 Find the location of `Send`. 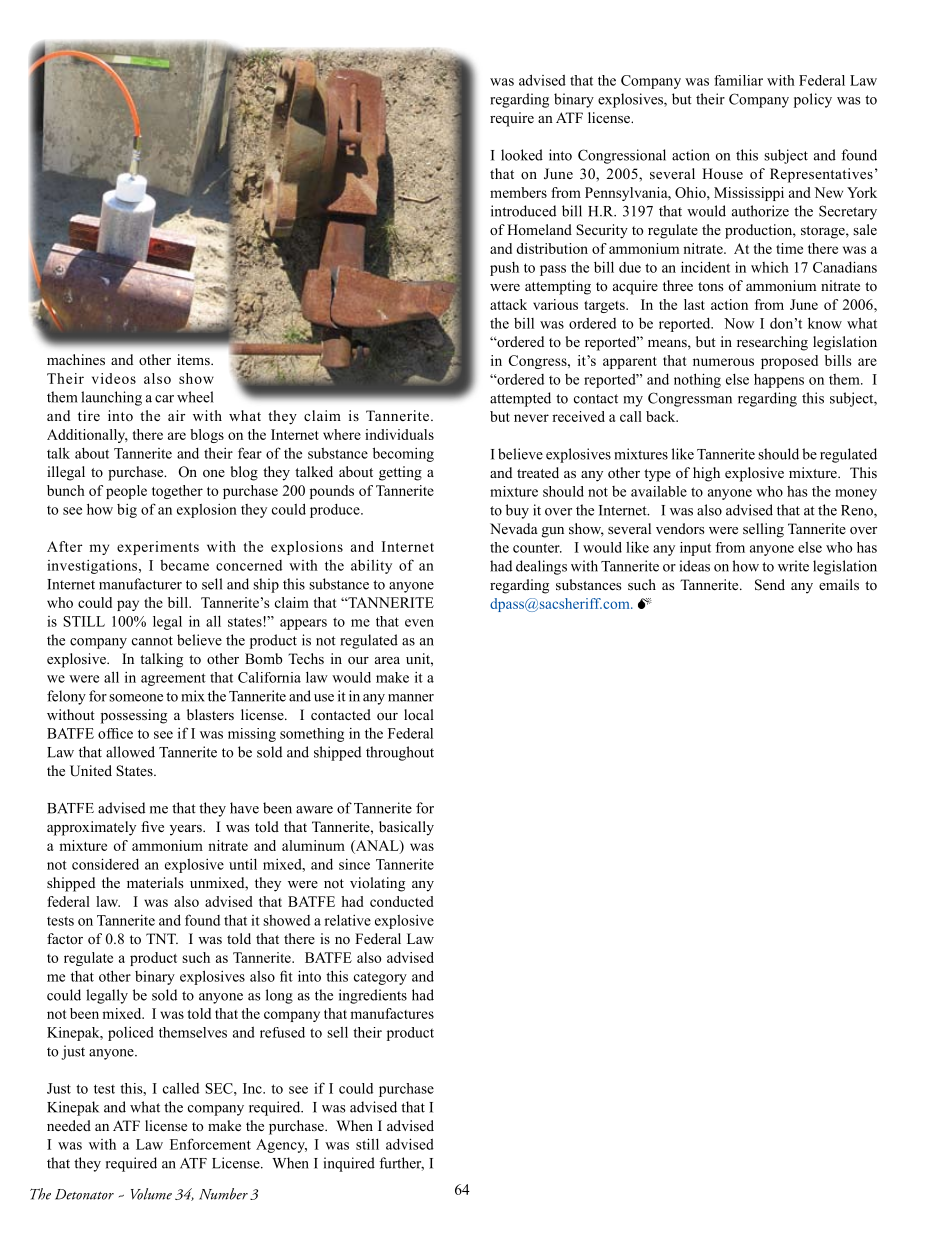

Send is located at coordinates (770, 585).
